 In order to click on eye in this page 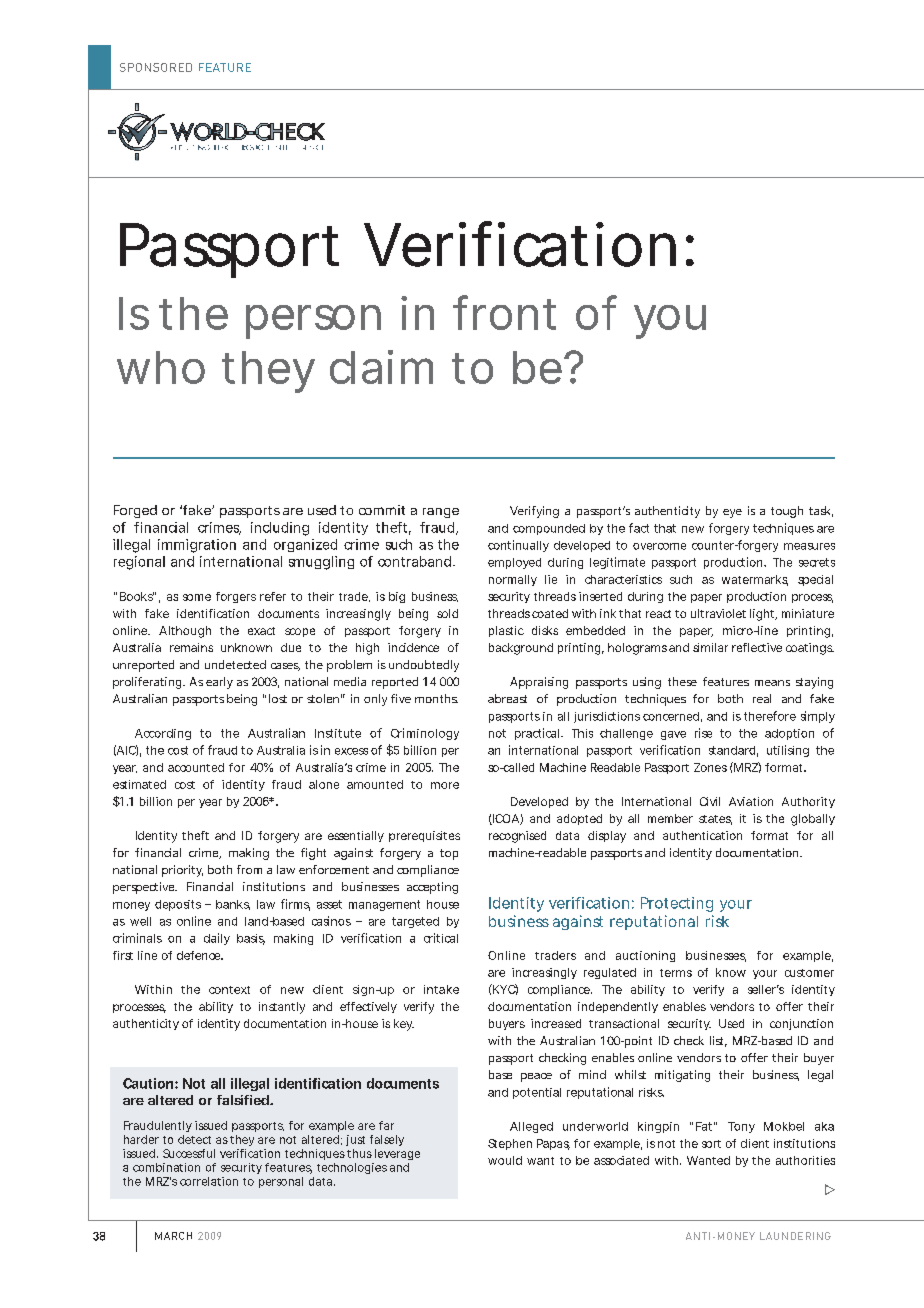, I will do `click(732, 513)`.
